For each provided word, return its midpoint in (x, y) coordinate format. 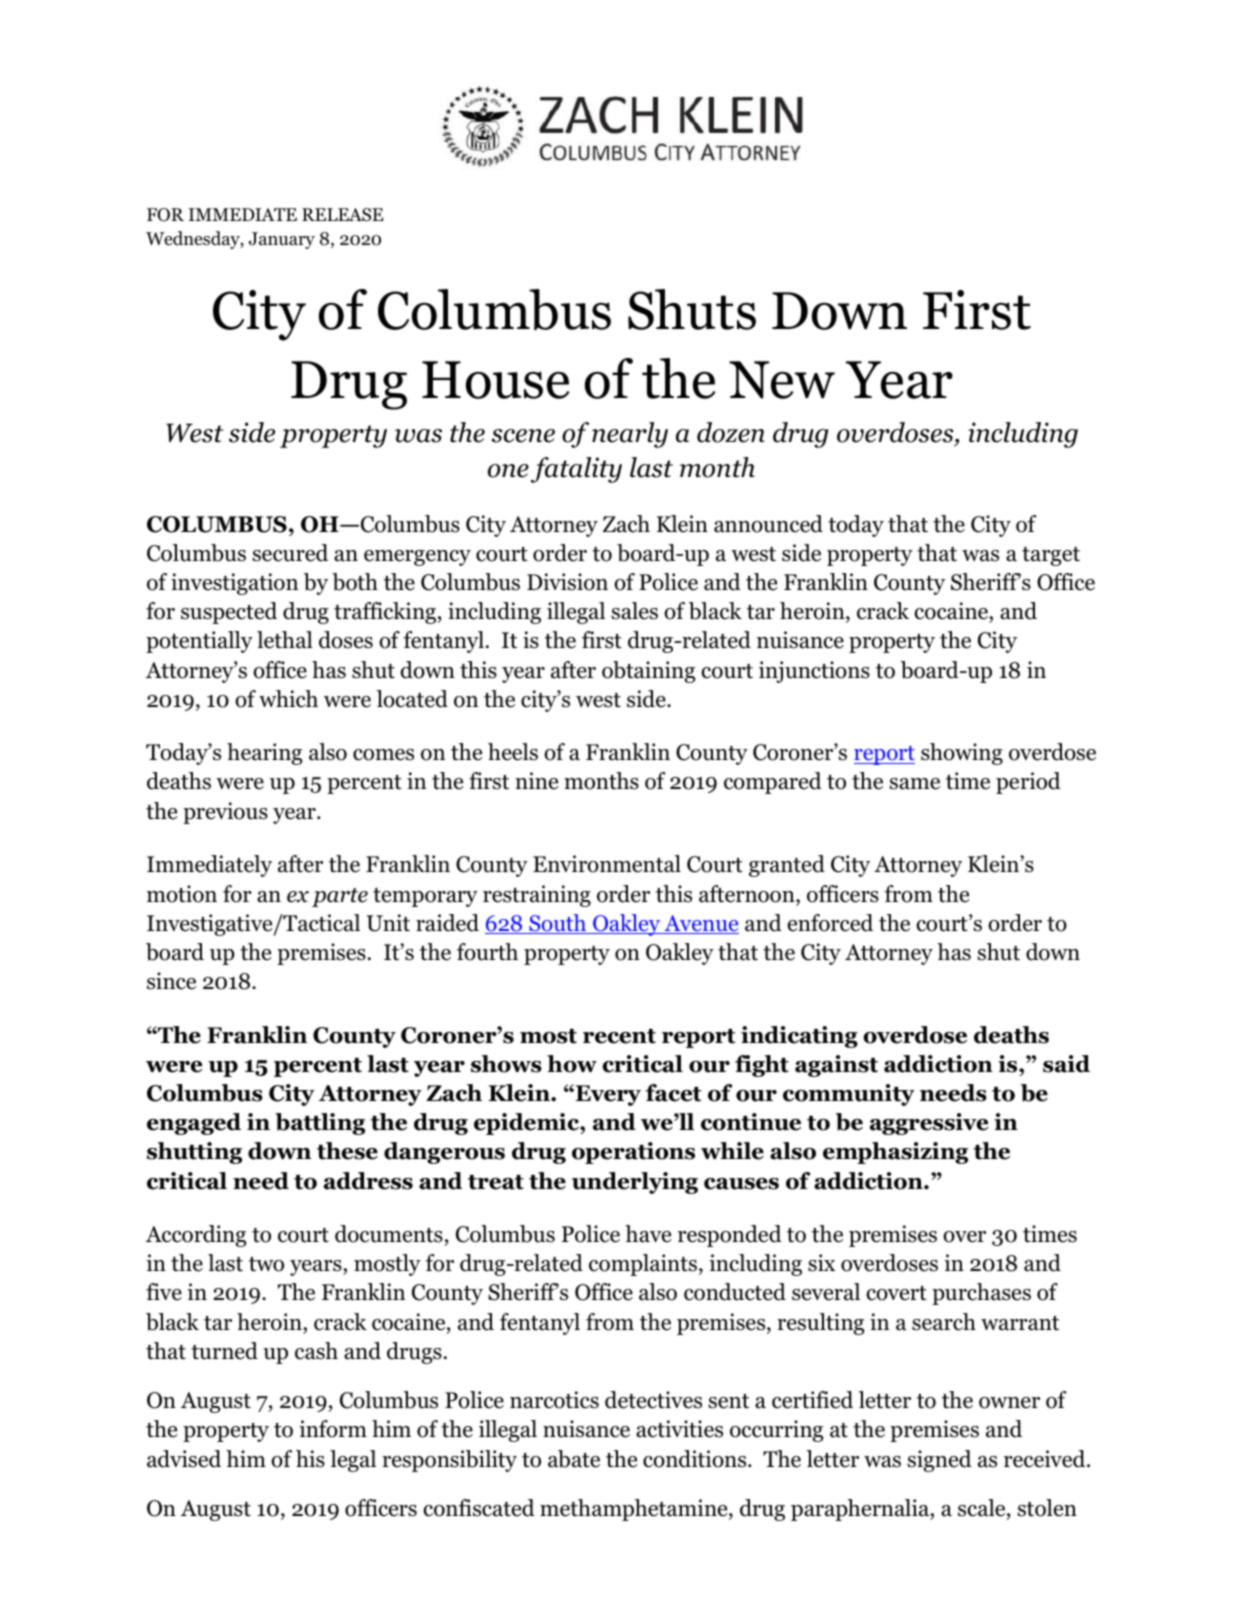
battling (320, 1124)
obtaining (648, 672)
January (282, 240)
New (782, 380)
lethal (285, 640)
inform (333, 1429)
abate (574, 1459)
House (496, 380)
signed (940, 1461)
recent (619, 1036)
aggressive (929, 1124)
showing (962, 754)
